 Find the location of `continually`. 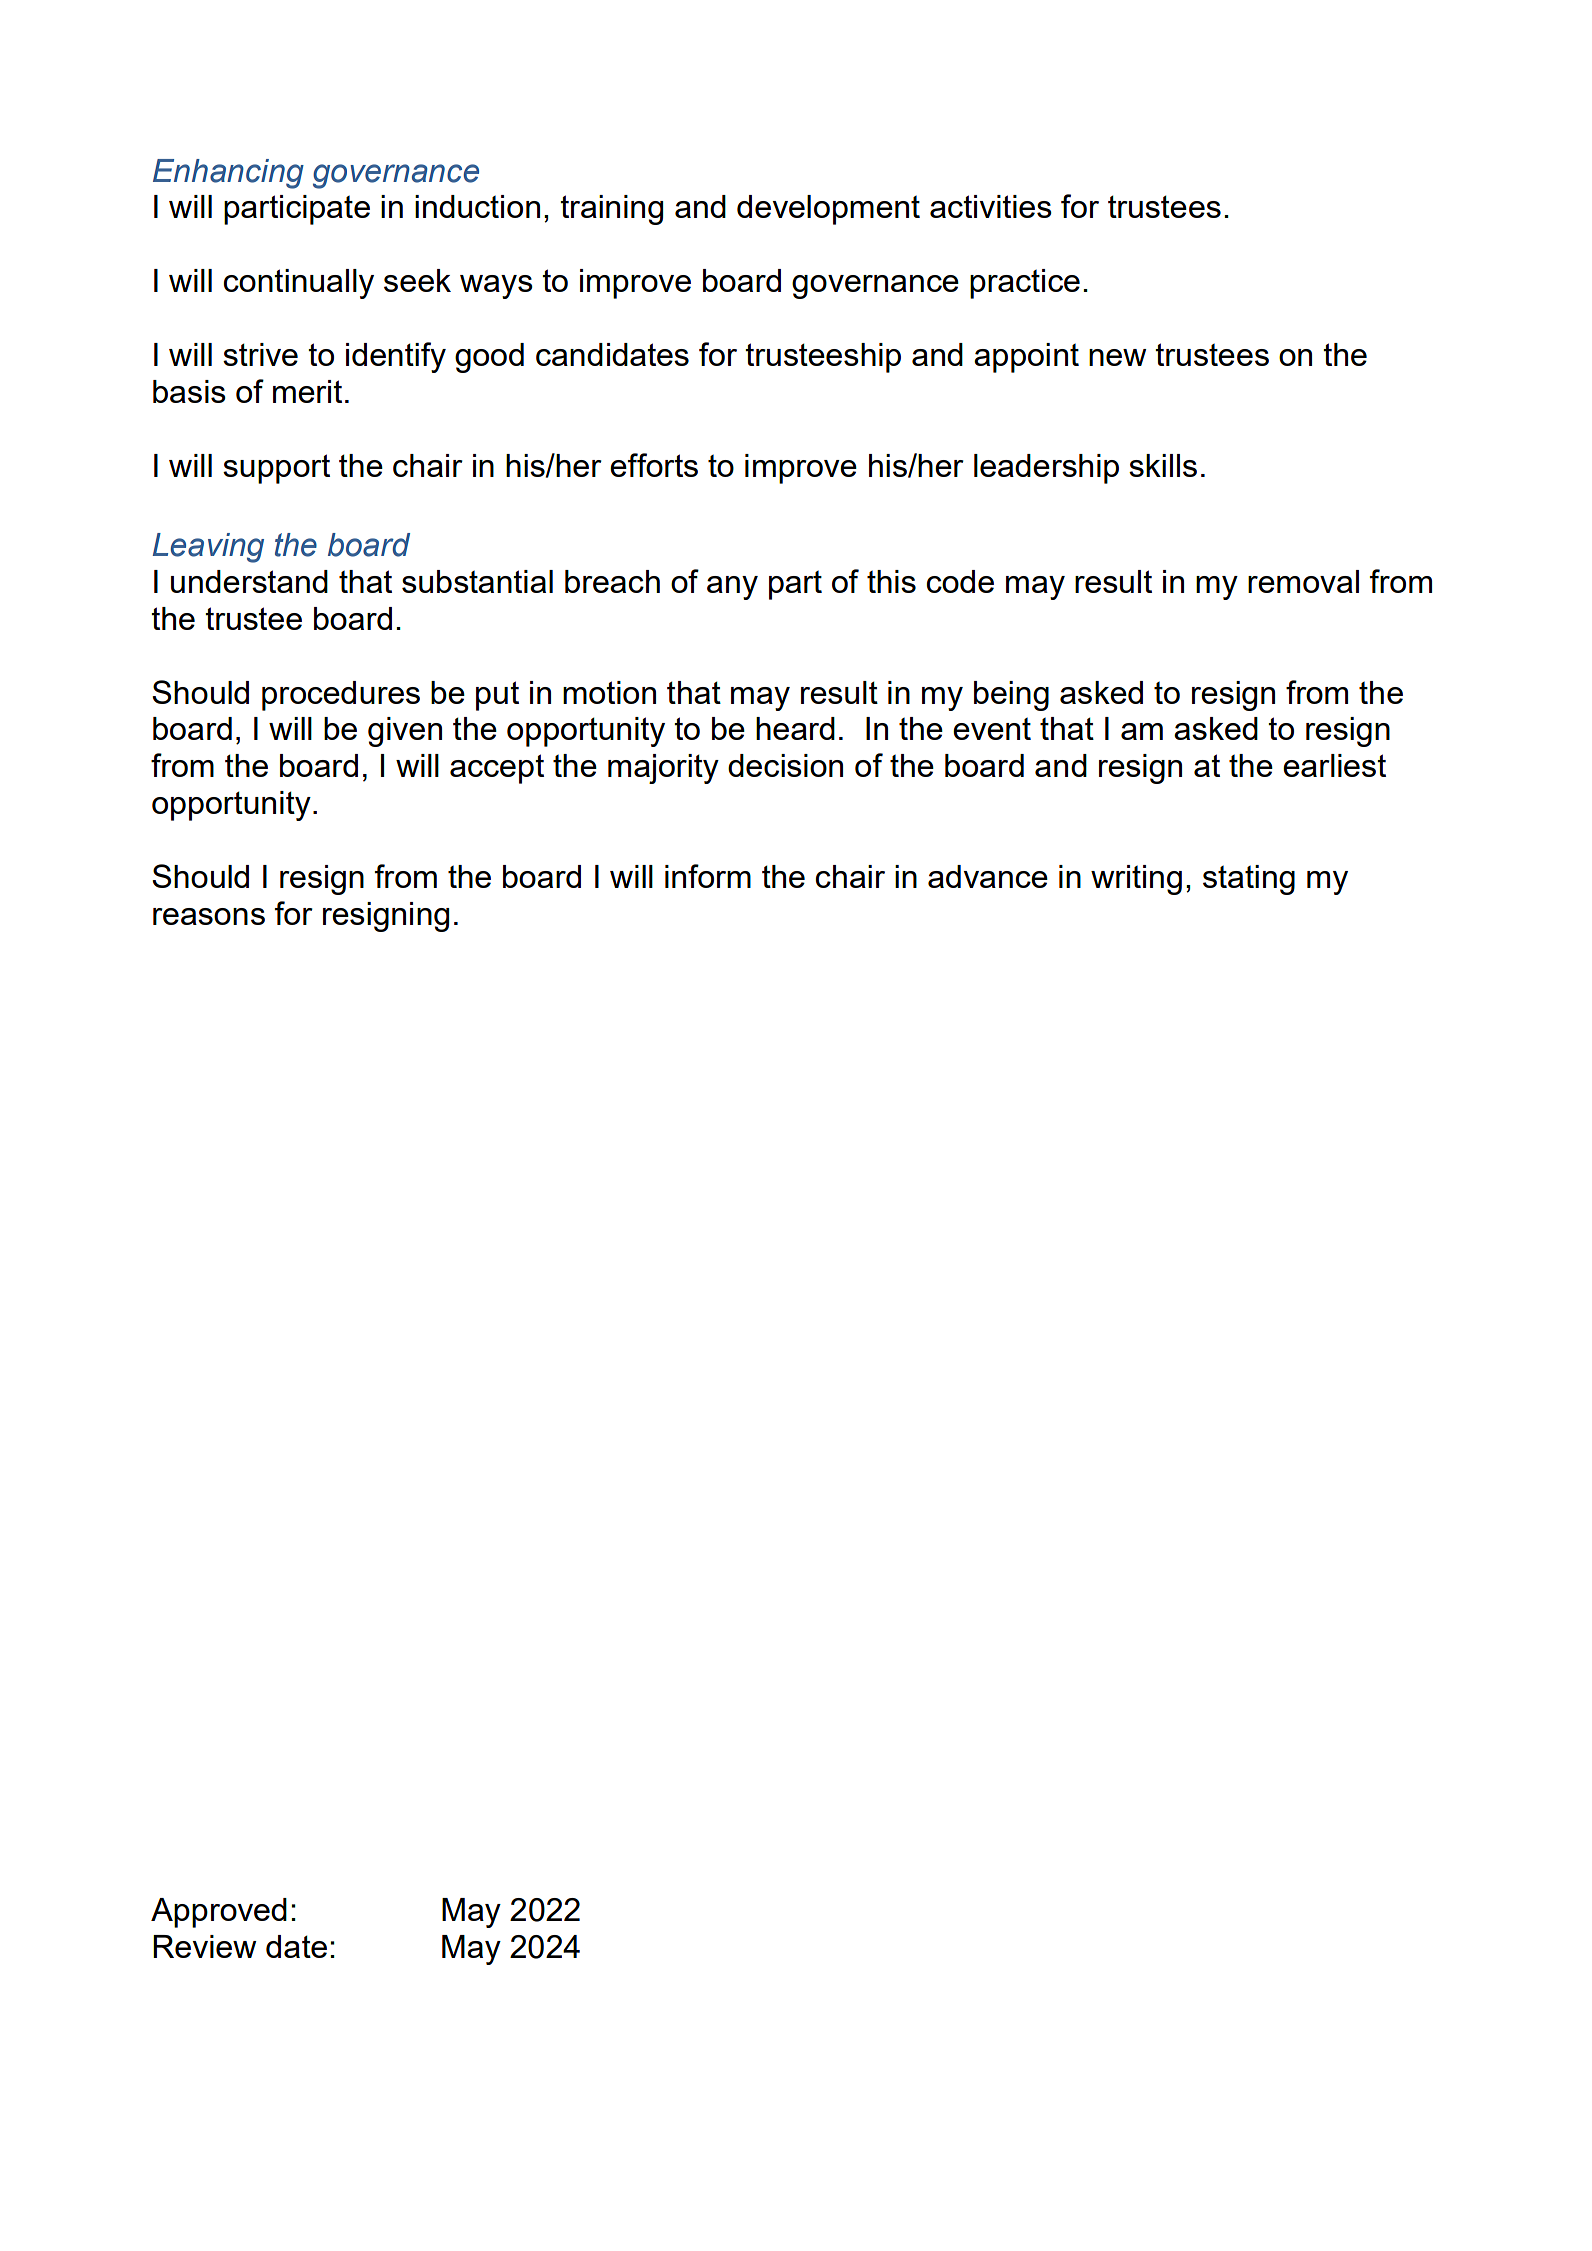

continually is located at coordinates (299, 284).
